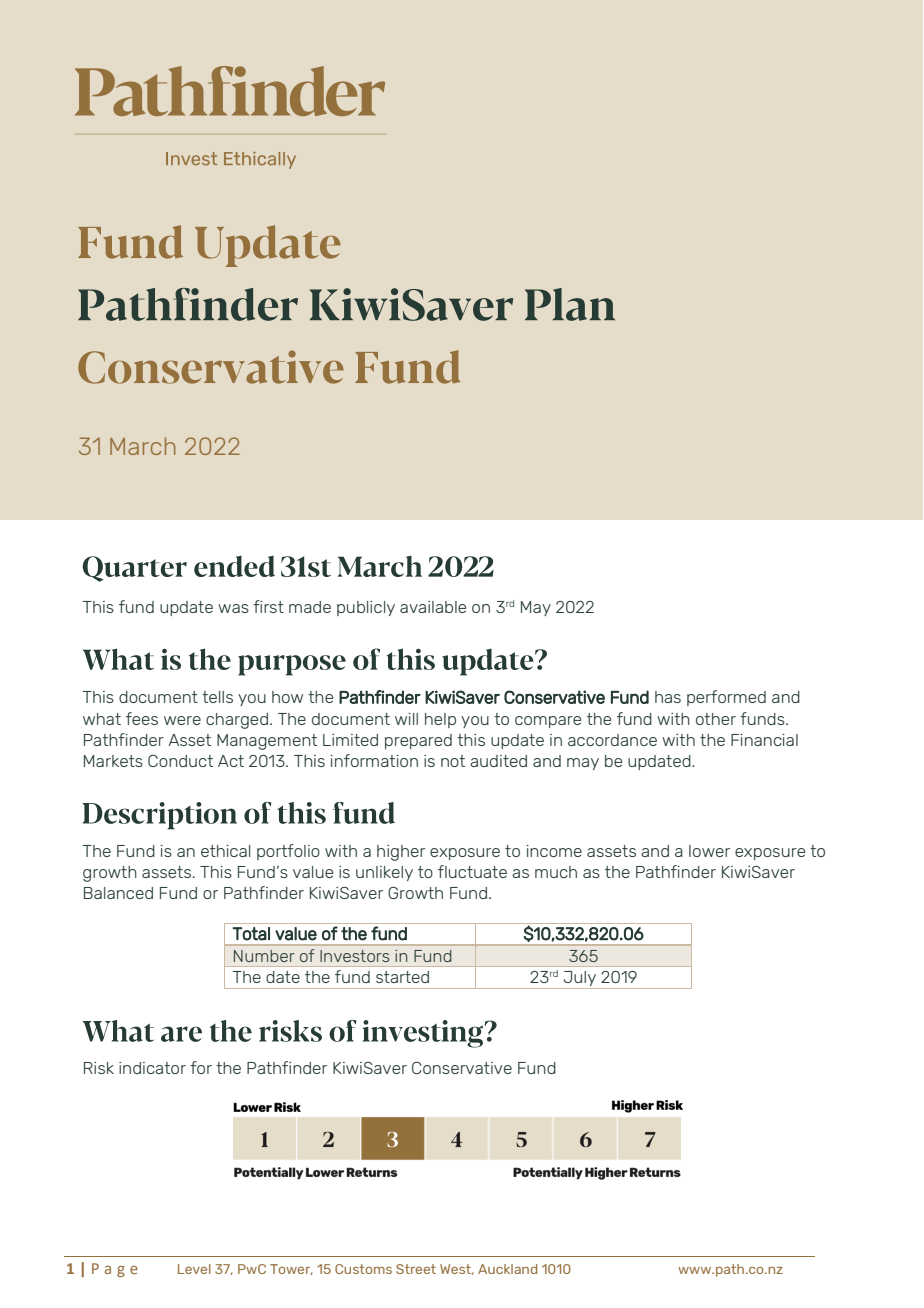  Describe the element at coordinates (143, 446) in the screenshot. I see `March` at that location.
